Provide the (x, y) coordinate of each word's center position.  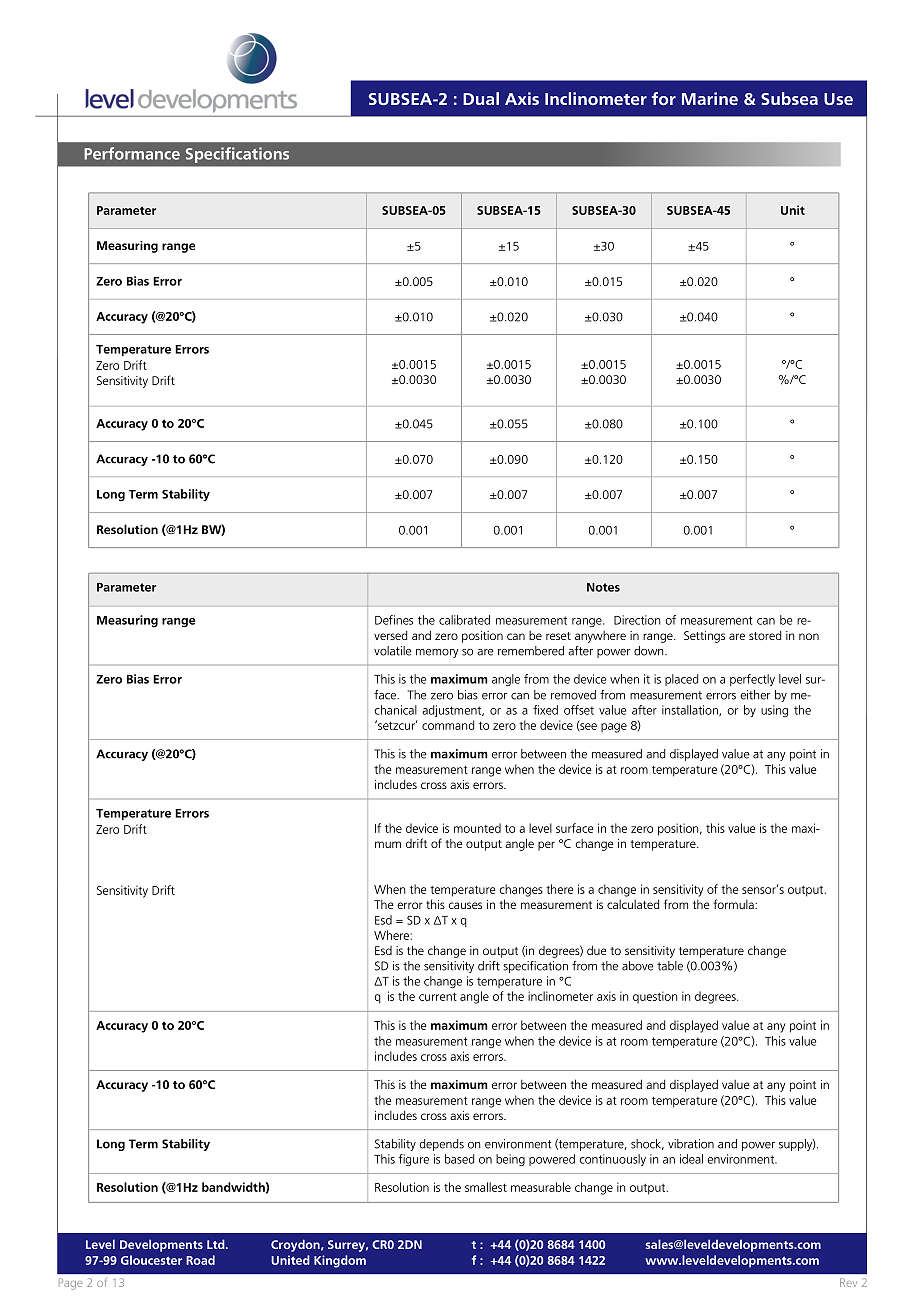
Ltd (217, 1244)
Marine (710, 98)
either (755, 695)
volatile (393, 651)
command (448, 725)
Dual (481, 98)
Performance (132, 153)
